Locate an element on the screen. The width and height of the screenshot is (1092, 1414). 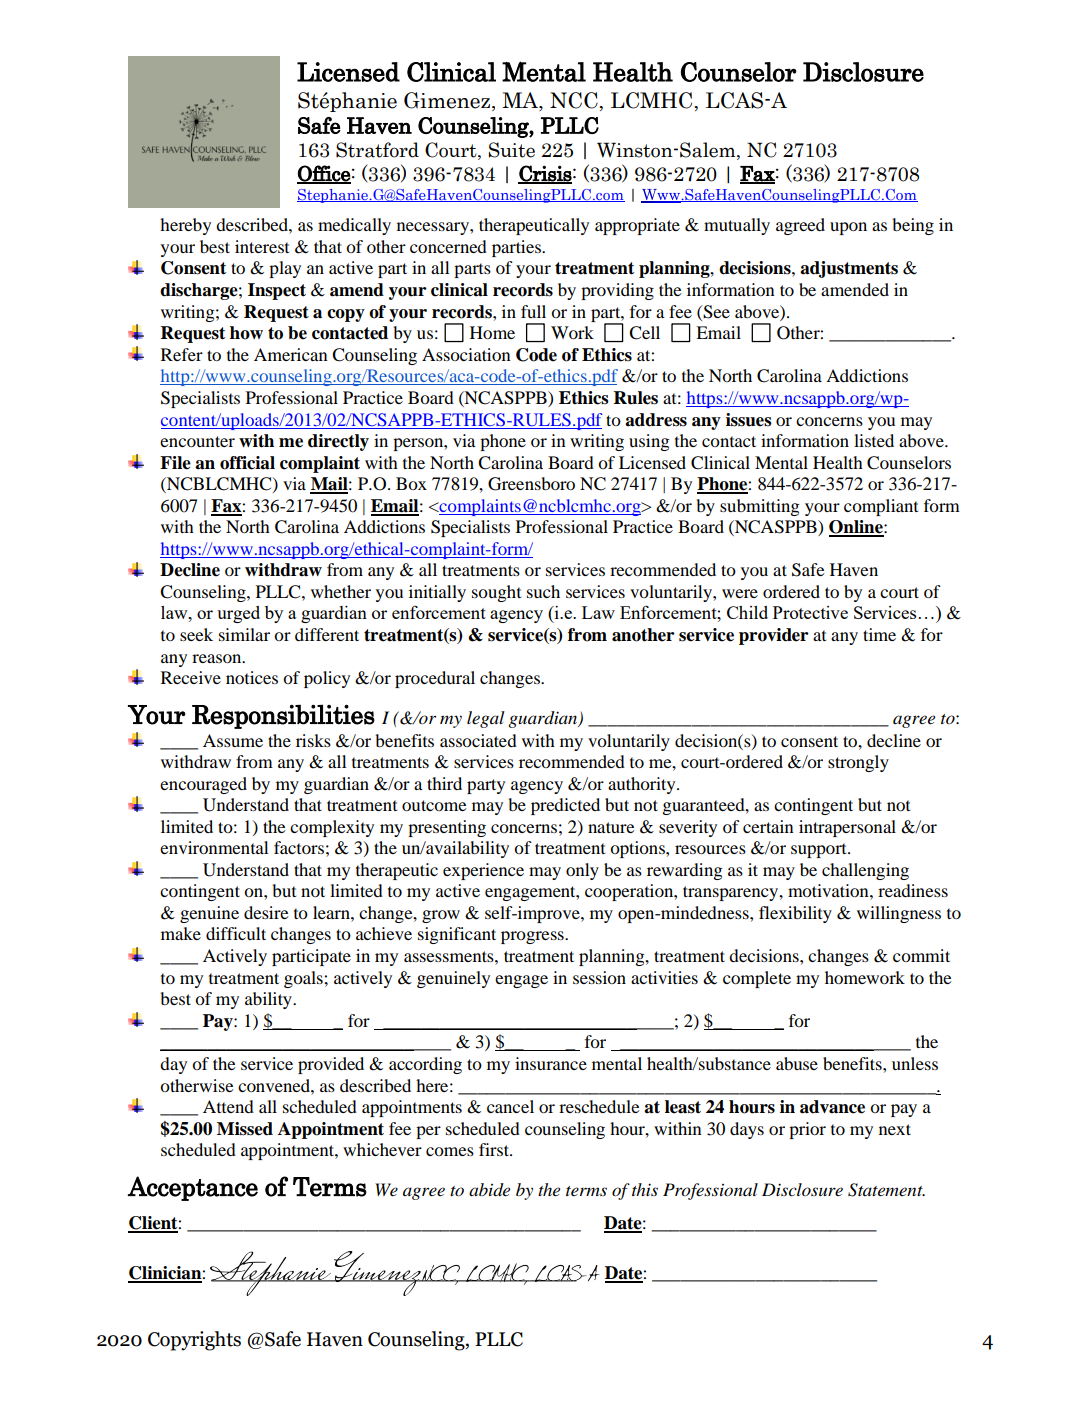
upon is located at coordinates (848, 228).
